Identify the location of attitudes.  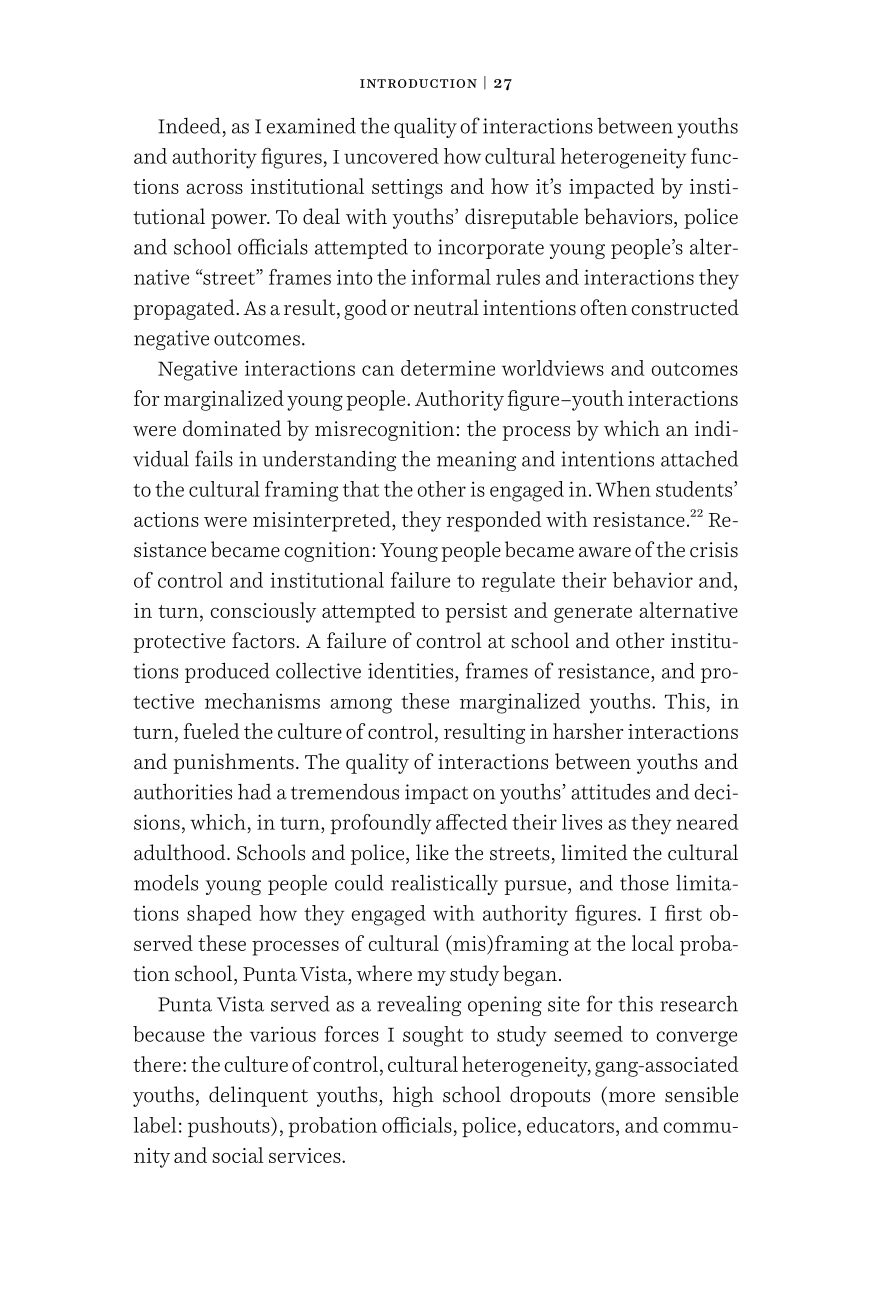
(610, 791).
